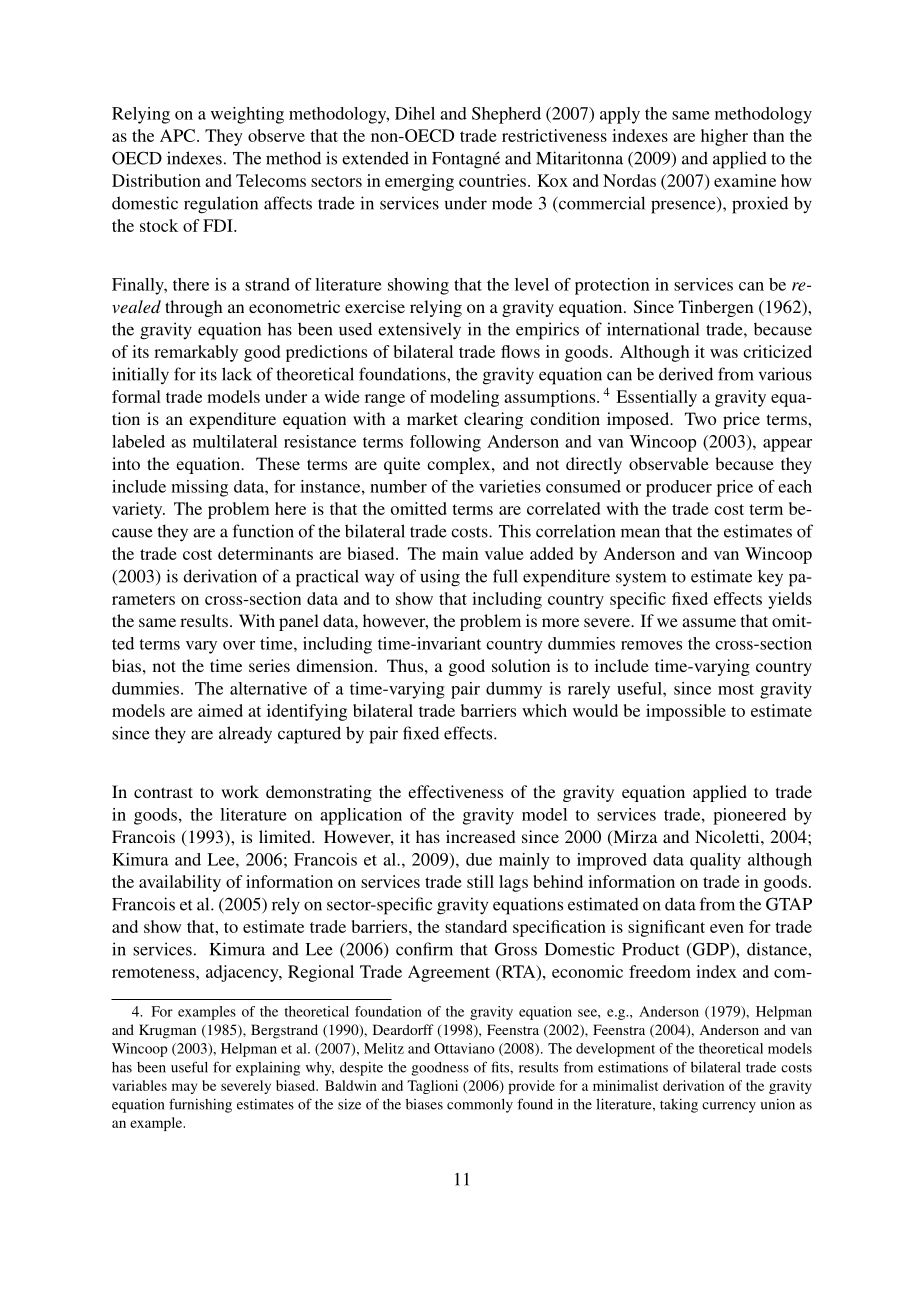  I want to click on assume, so click(709, 622).
